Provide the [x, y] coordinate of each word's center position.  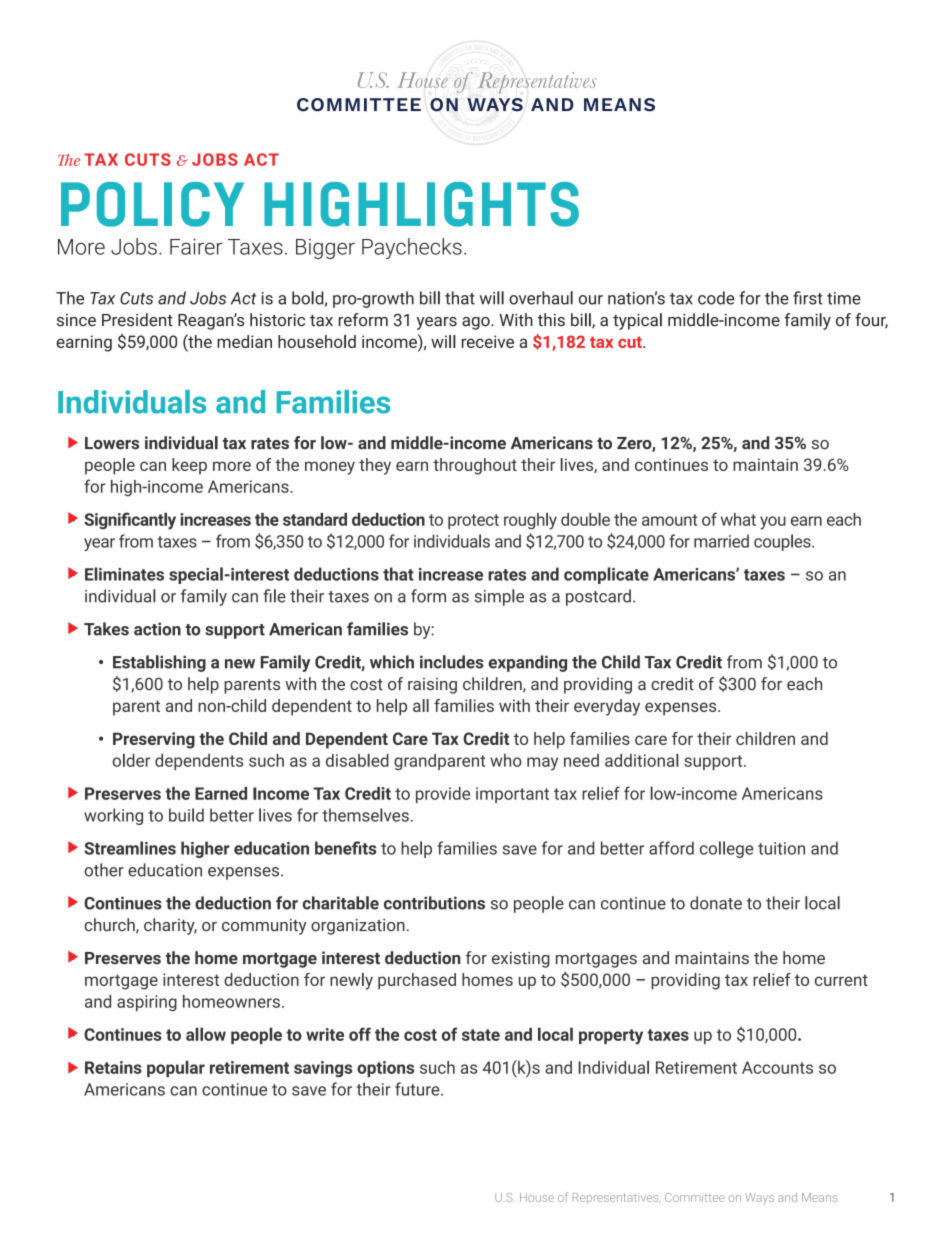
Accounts [777, 1067]
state [481, 1035]
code [716, 298]
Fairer [196, 247]
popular [176, 1068]
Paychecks [412, 248]
